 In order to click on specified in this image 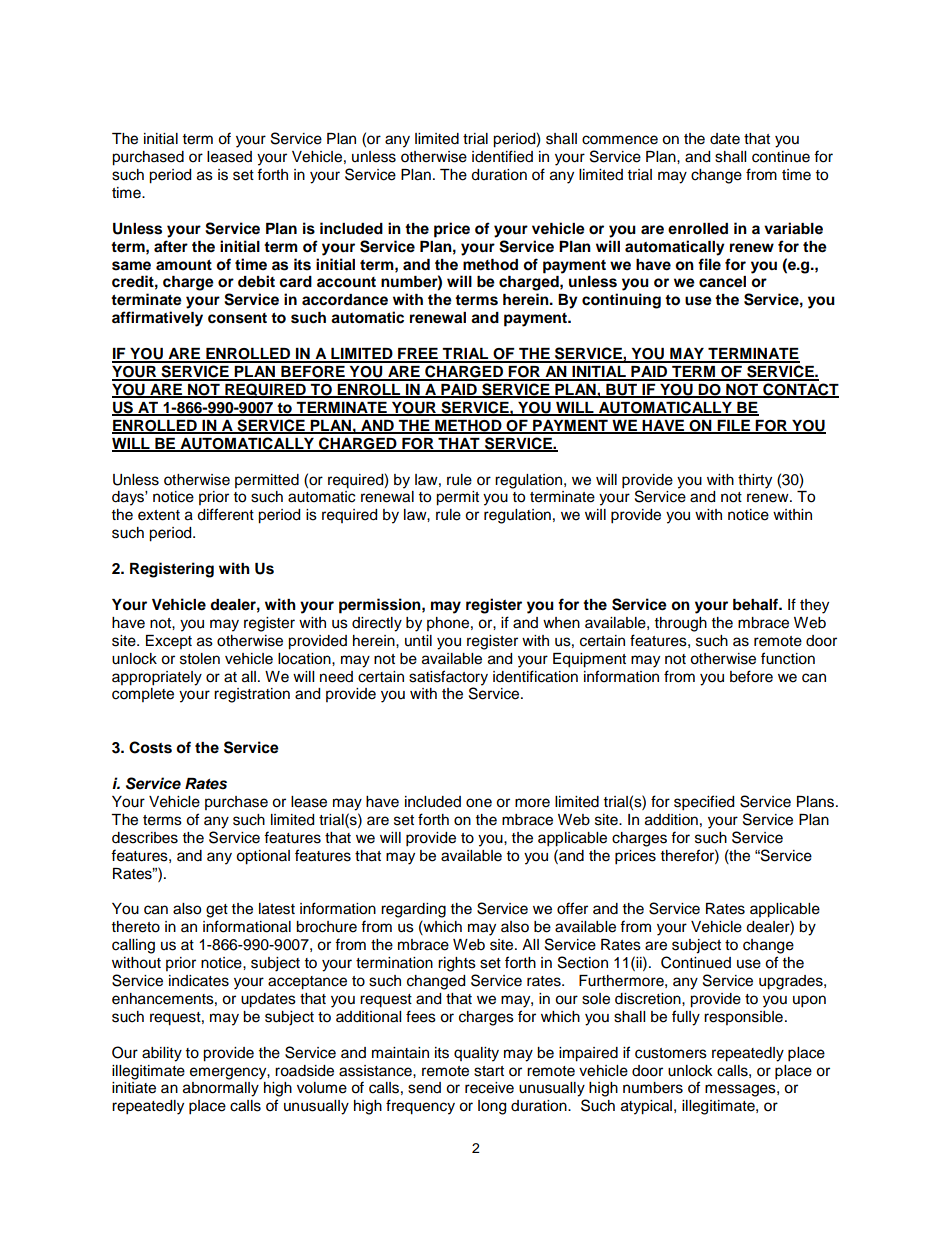, I will do `click(704, 803)`.
